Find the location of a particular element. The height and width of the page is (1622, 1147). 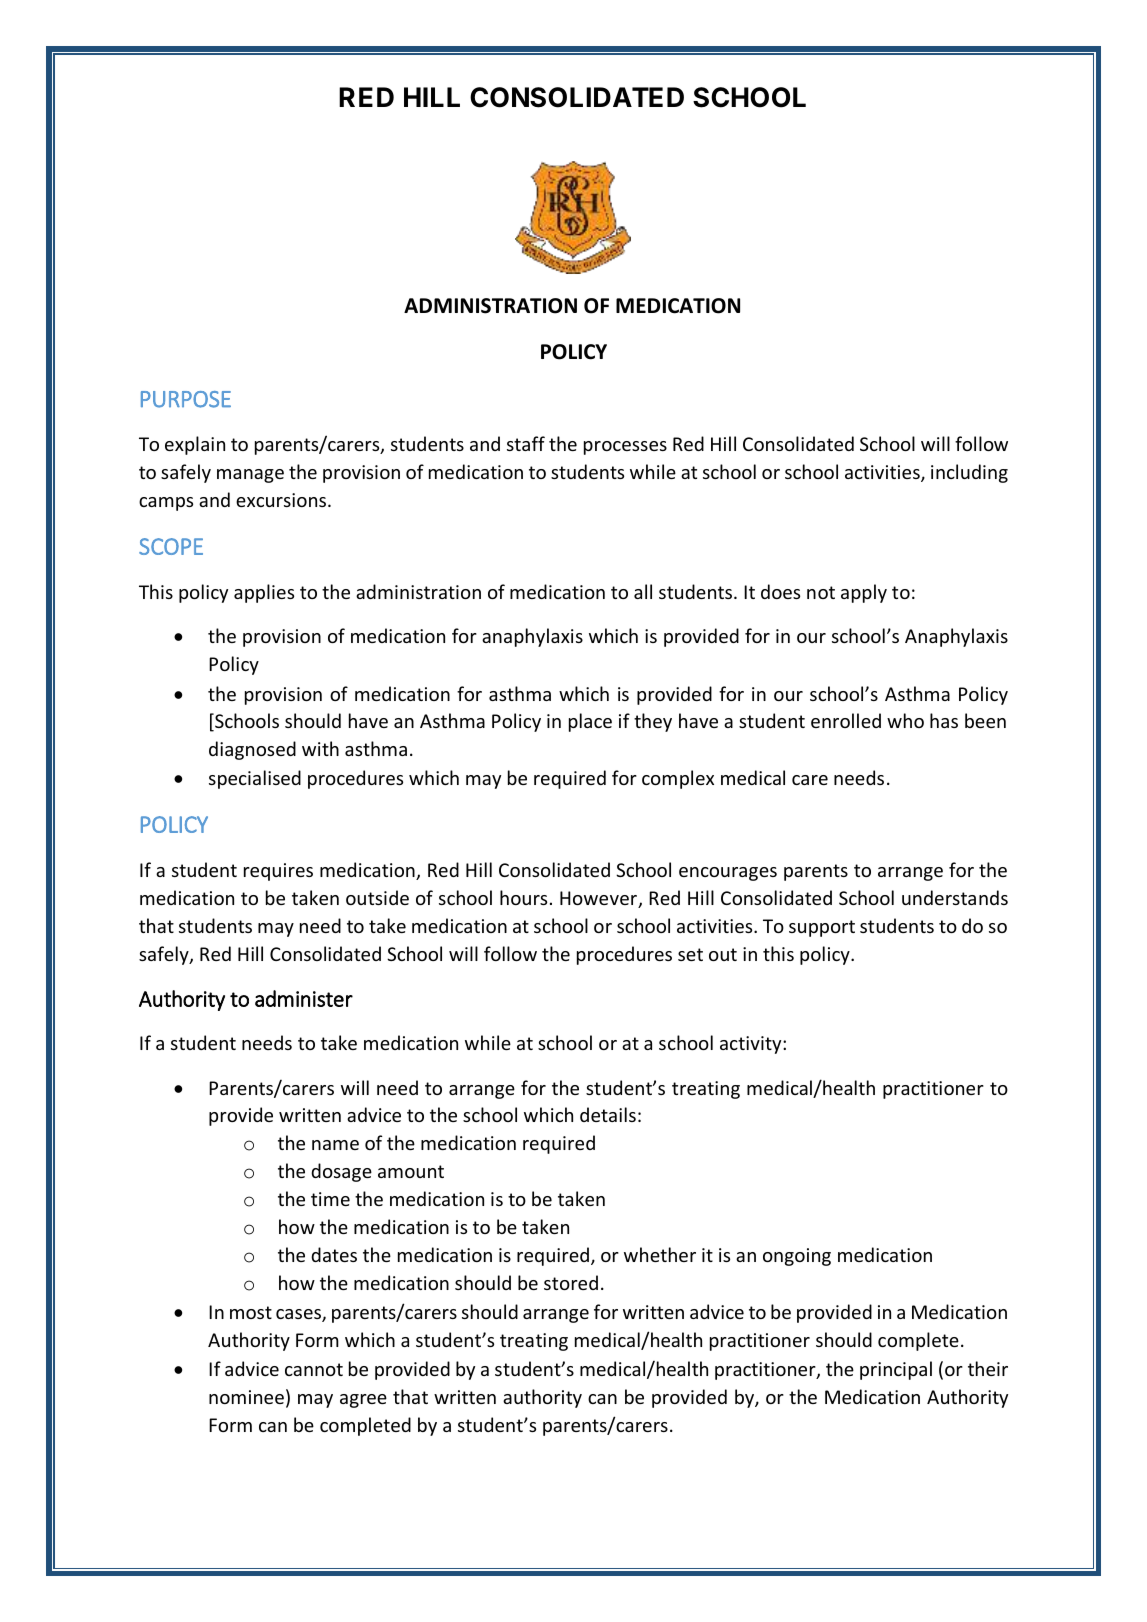

stored is located at coordinates (571, 1282).
